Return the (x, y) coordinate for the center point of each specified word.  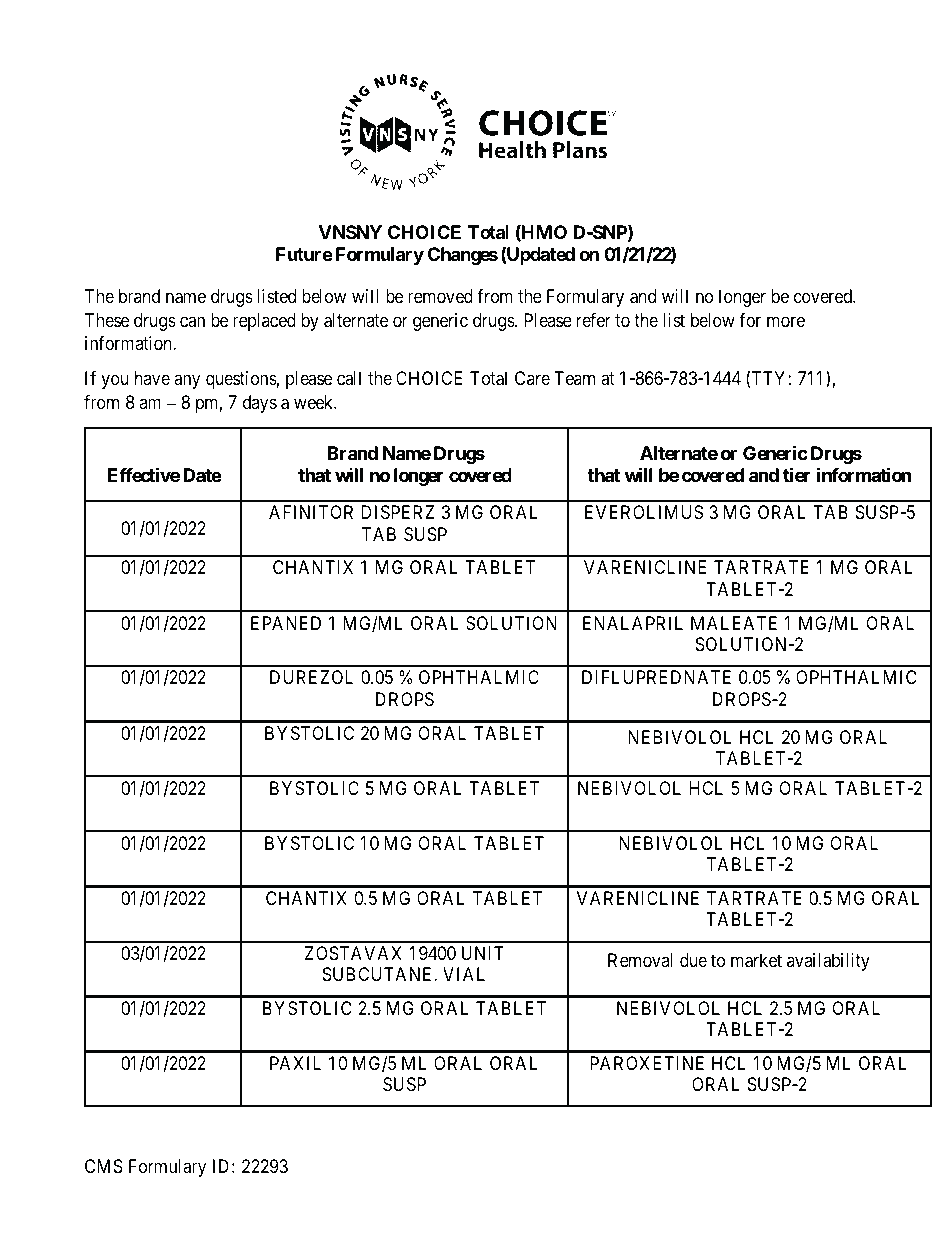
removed (440, 296)
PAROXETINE (647, 1063)
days (260, 404)
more (786, 321)
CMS (104, 1166)
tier (796, 475)
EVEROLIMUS (644, 512)
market (756, 960)
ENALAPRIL (633, 623)
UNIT (483, 953)
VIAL (464, 974)
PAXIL (295, 1063)
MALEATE (734, 623)
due (693, 960)
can (192, 322)
